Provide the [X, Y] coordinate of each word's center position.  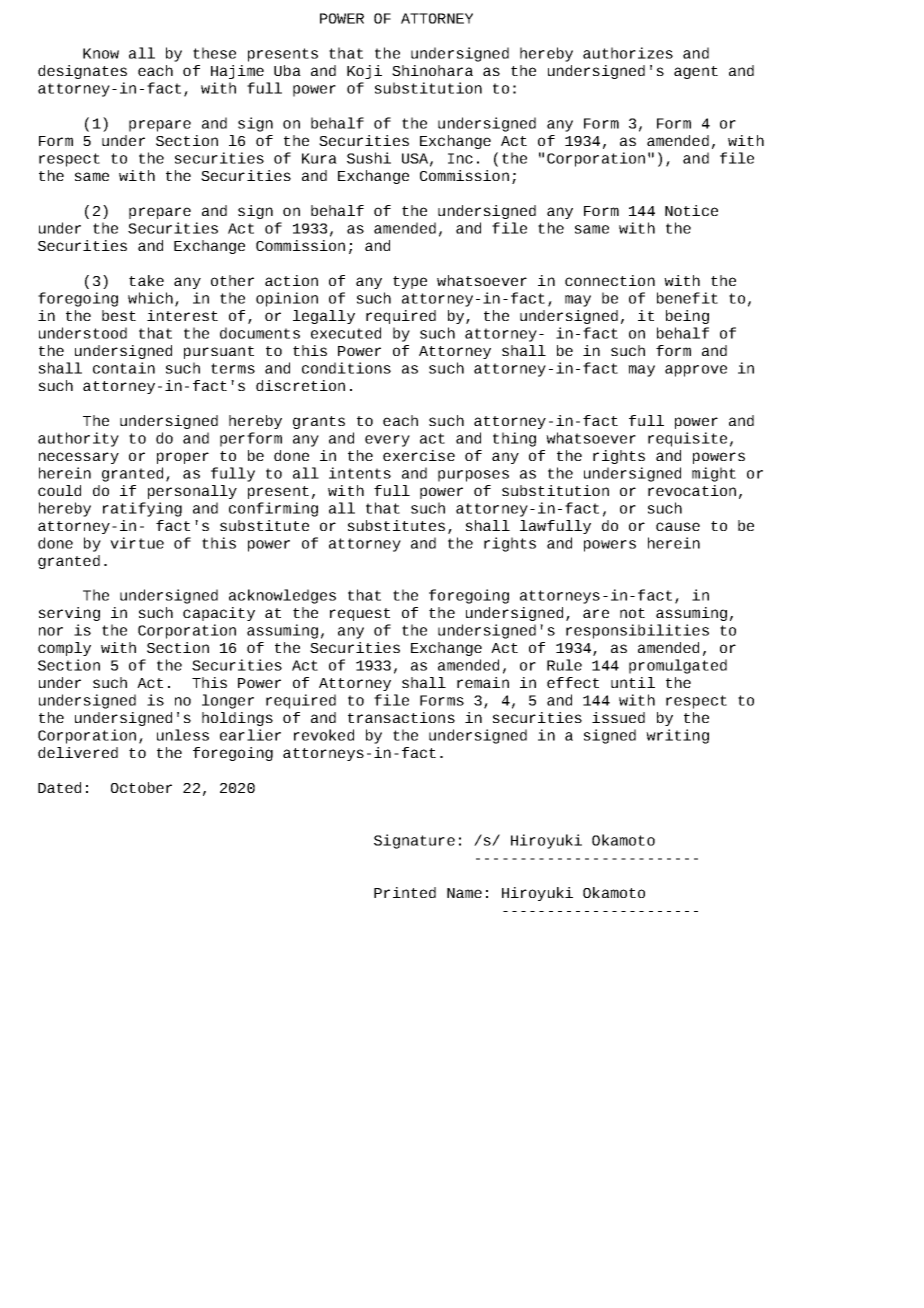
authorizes [628, 53]
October [141, 787]
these [214, 53]
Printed [405, 892]
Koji [364, 72]
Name [464, 893]
